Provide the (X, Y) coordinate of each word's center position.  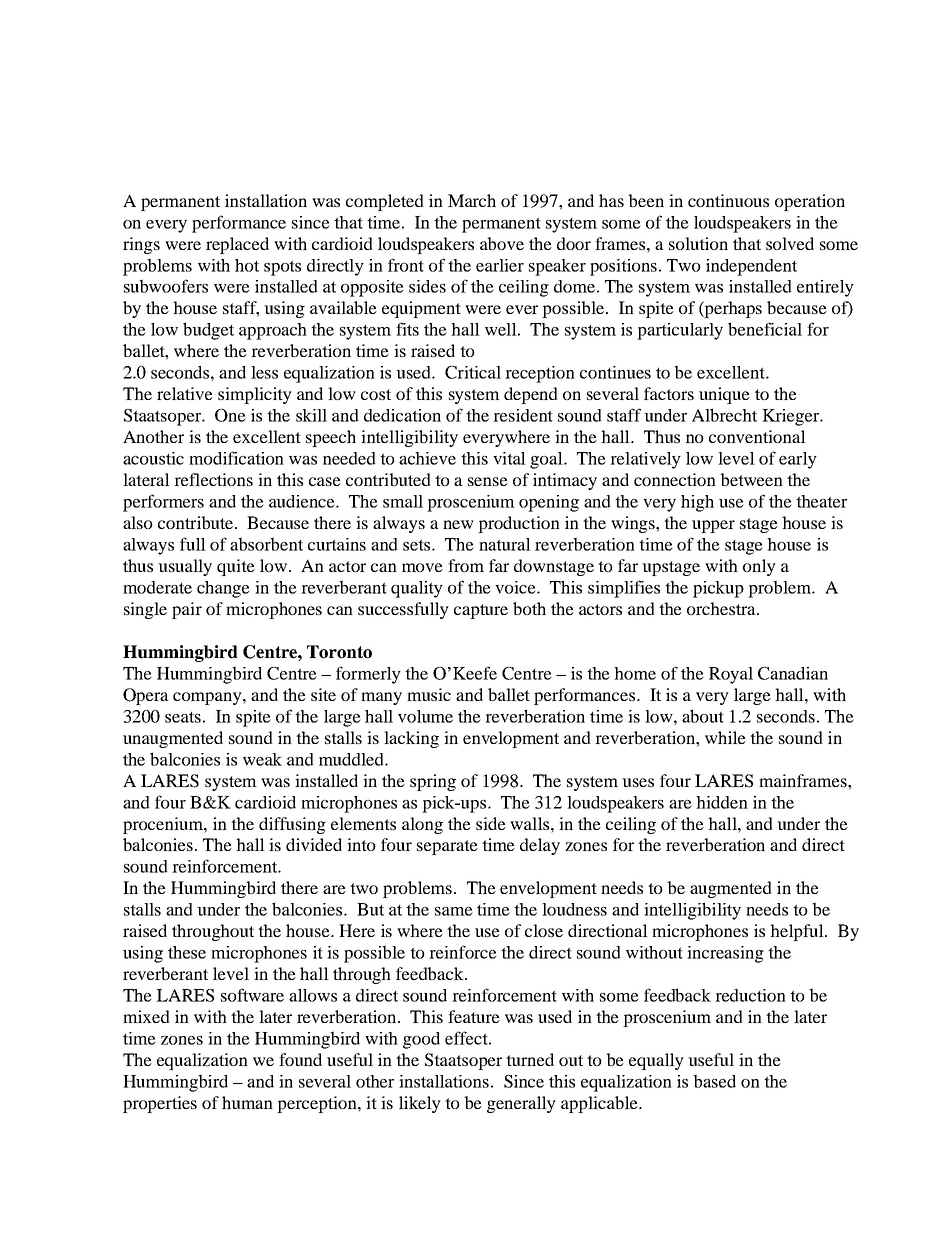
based (714, 1081)
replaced (237, 245)
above (502, 243)
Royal (731, 675)
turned (530, 1059)
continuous (728, 200)
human (247, 1102)
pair (187, 610)
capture (481, 611)
